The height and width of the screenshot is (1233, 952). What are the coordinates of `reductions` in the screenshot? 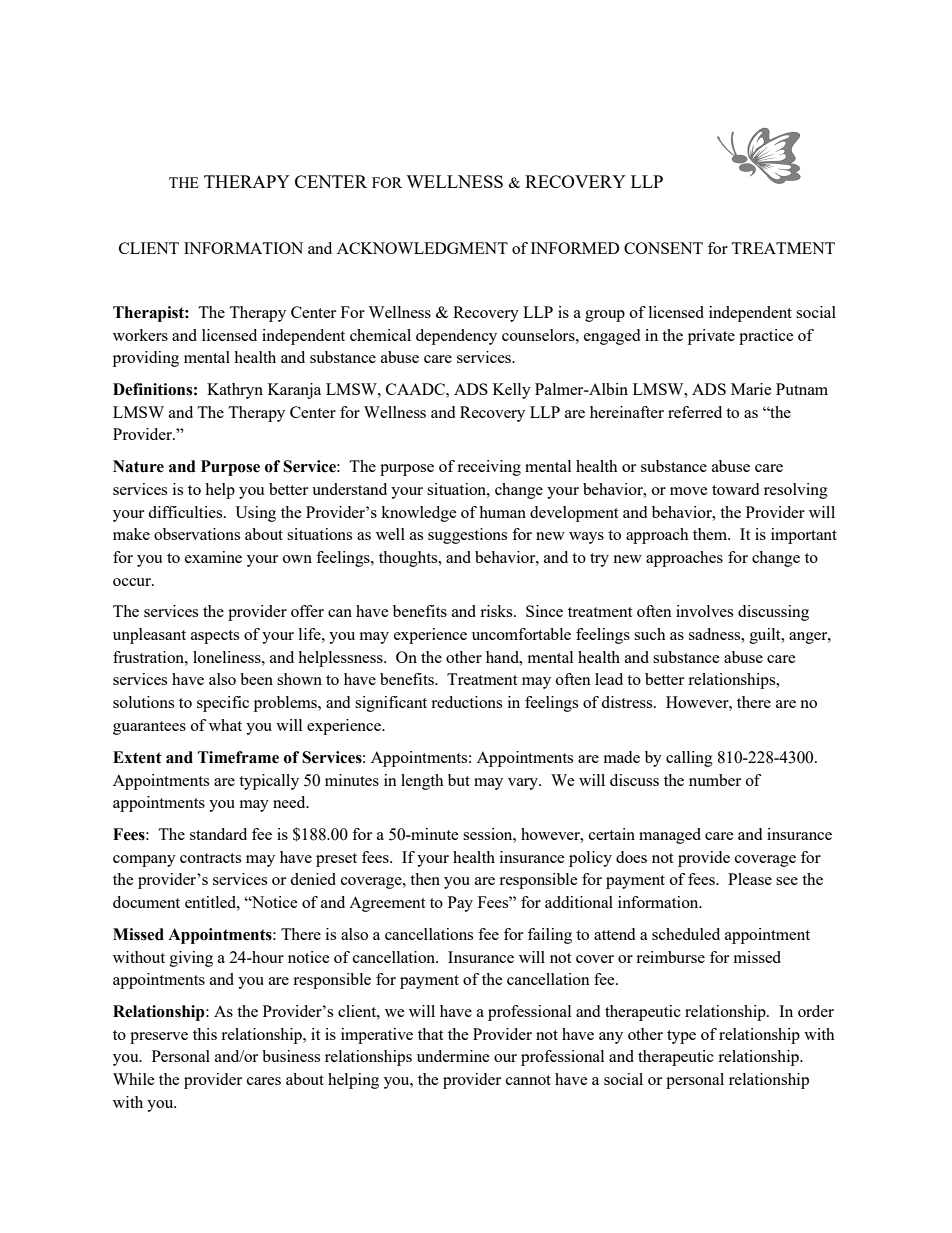 It's located at (466, 702).
